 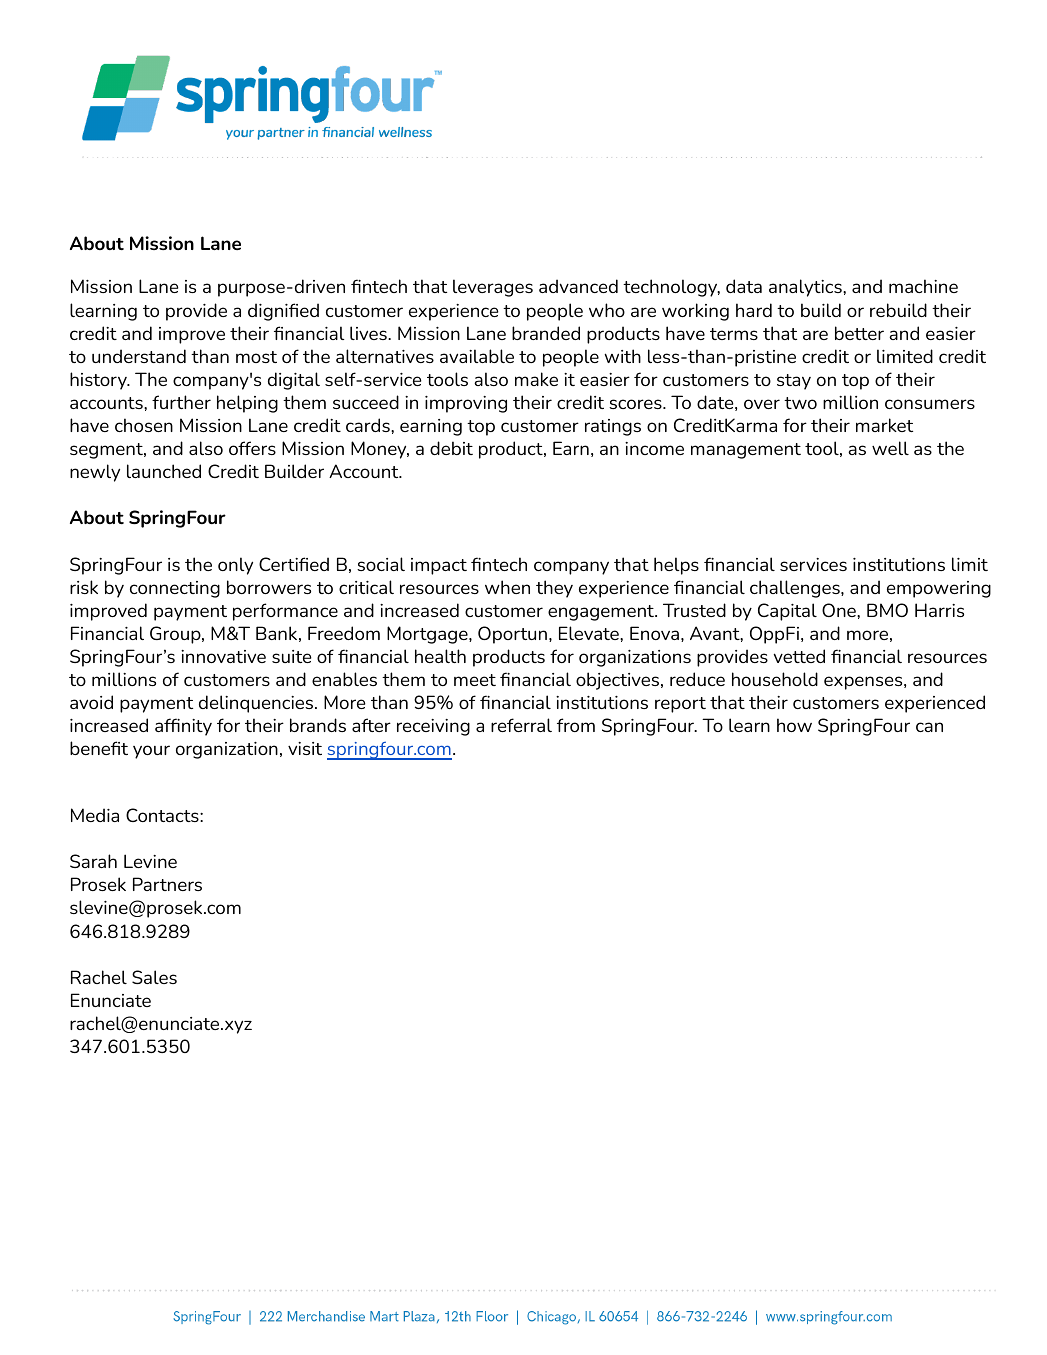 What do you see at coordinates (223, 656) in the screenshot?
I see `innovative` at bounding box center [223, 656].
